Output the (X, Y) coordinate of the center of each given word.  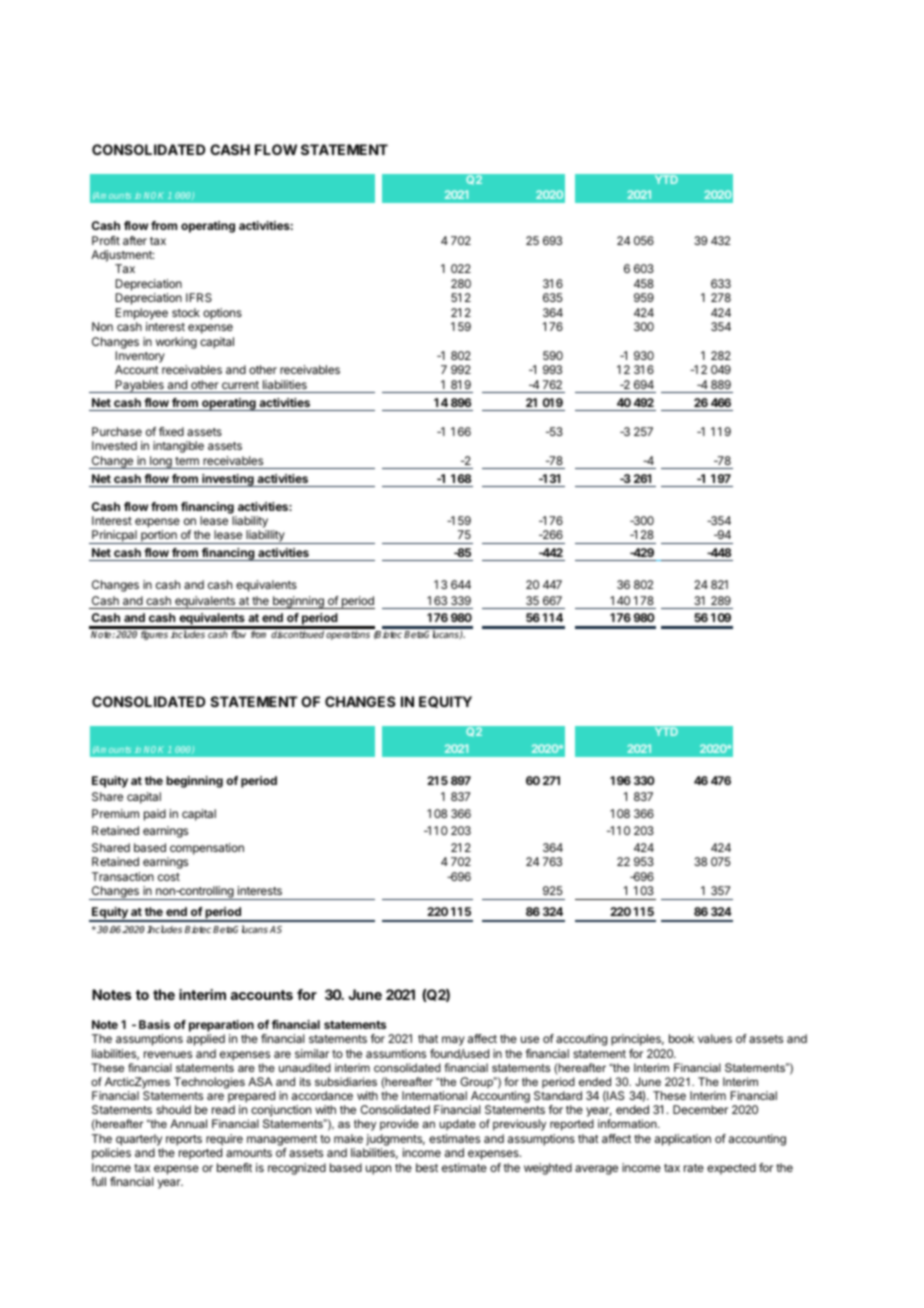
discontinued (297, 634)
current (240, 385)
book (681, 1038)
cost (169, 877)
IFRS (199, 297)
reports (184, 1140)
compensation (207, 849)
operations (348, 635)
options (222, 314)
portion (159, 537)
